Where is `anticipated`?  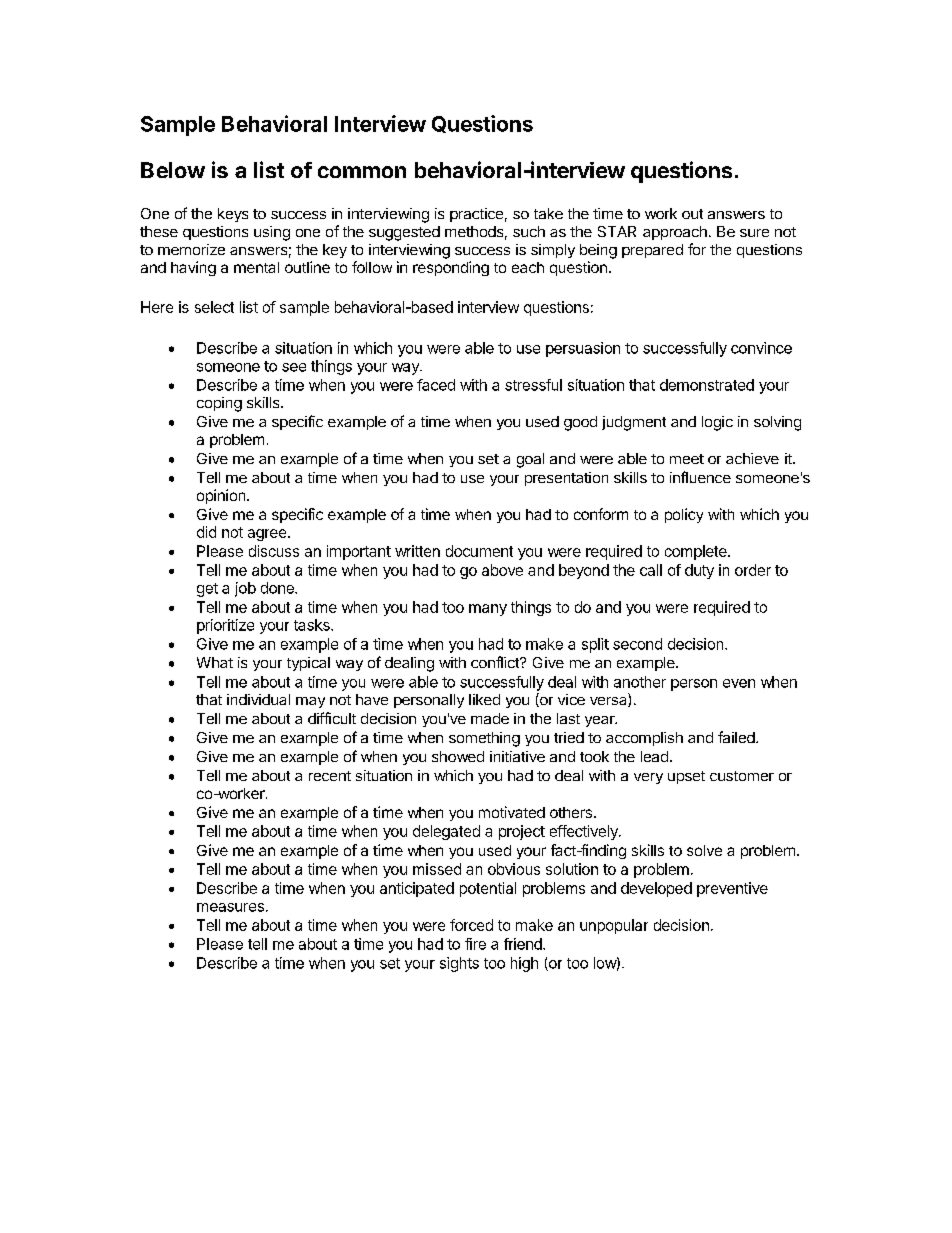 anticipated is located at coordinates (417, 889).
